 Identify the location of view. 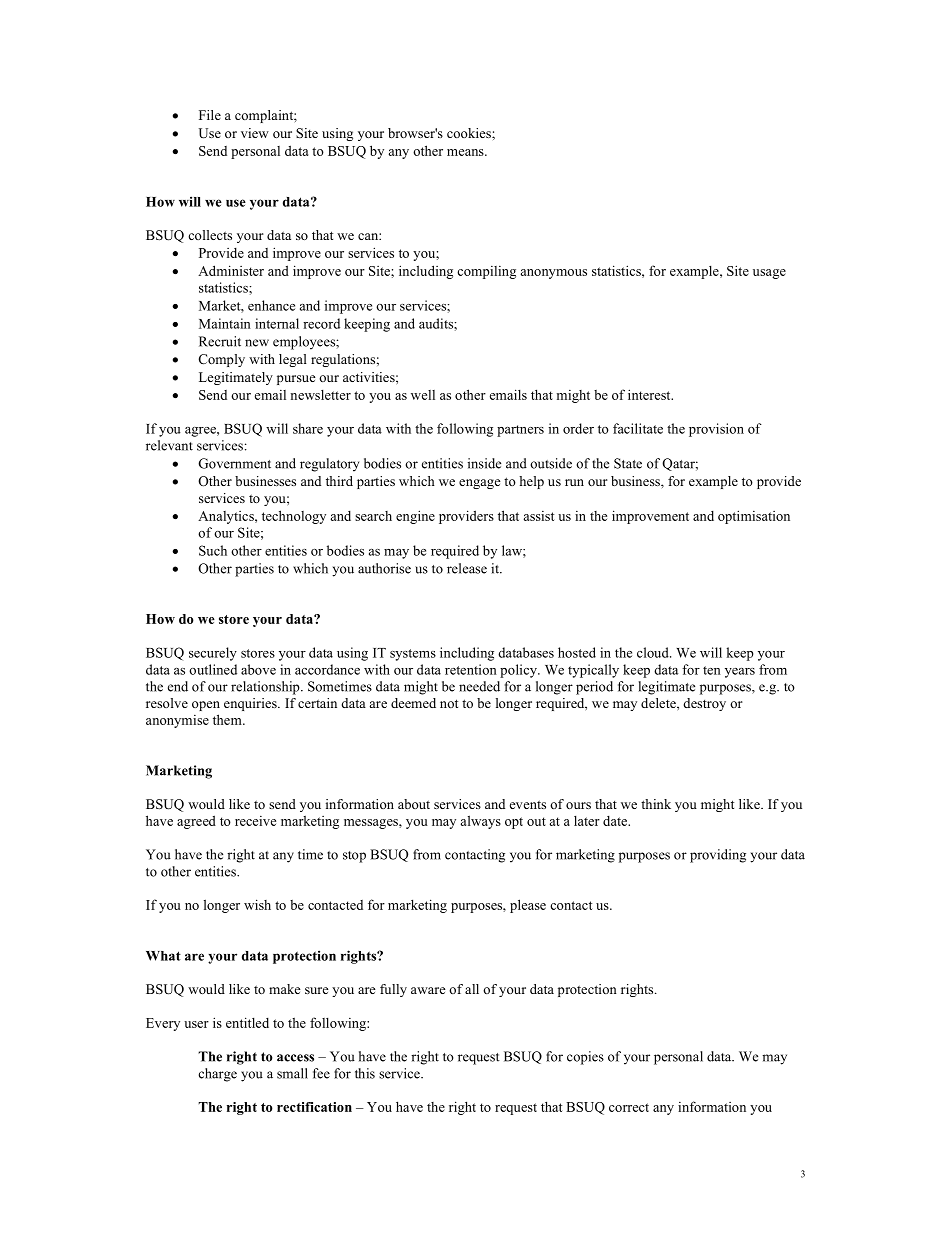
(255, 133).
